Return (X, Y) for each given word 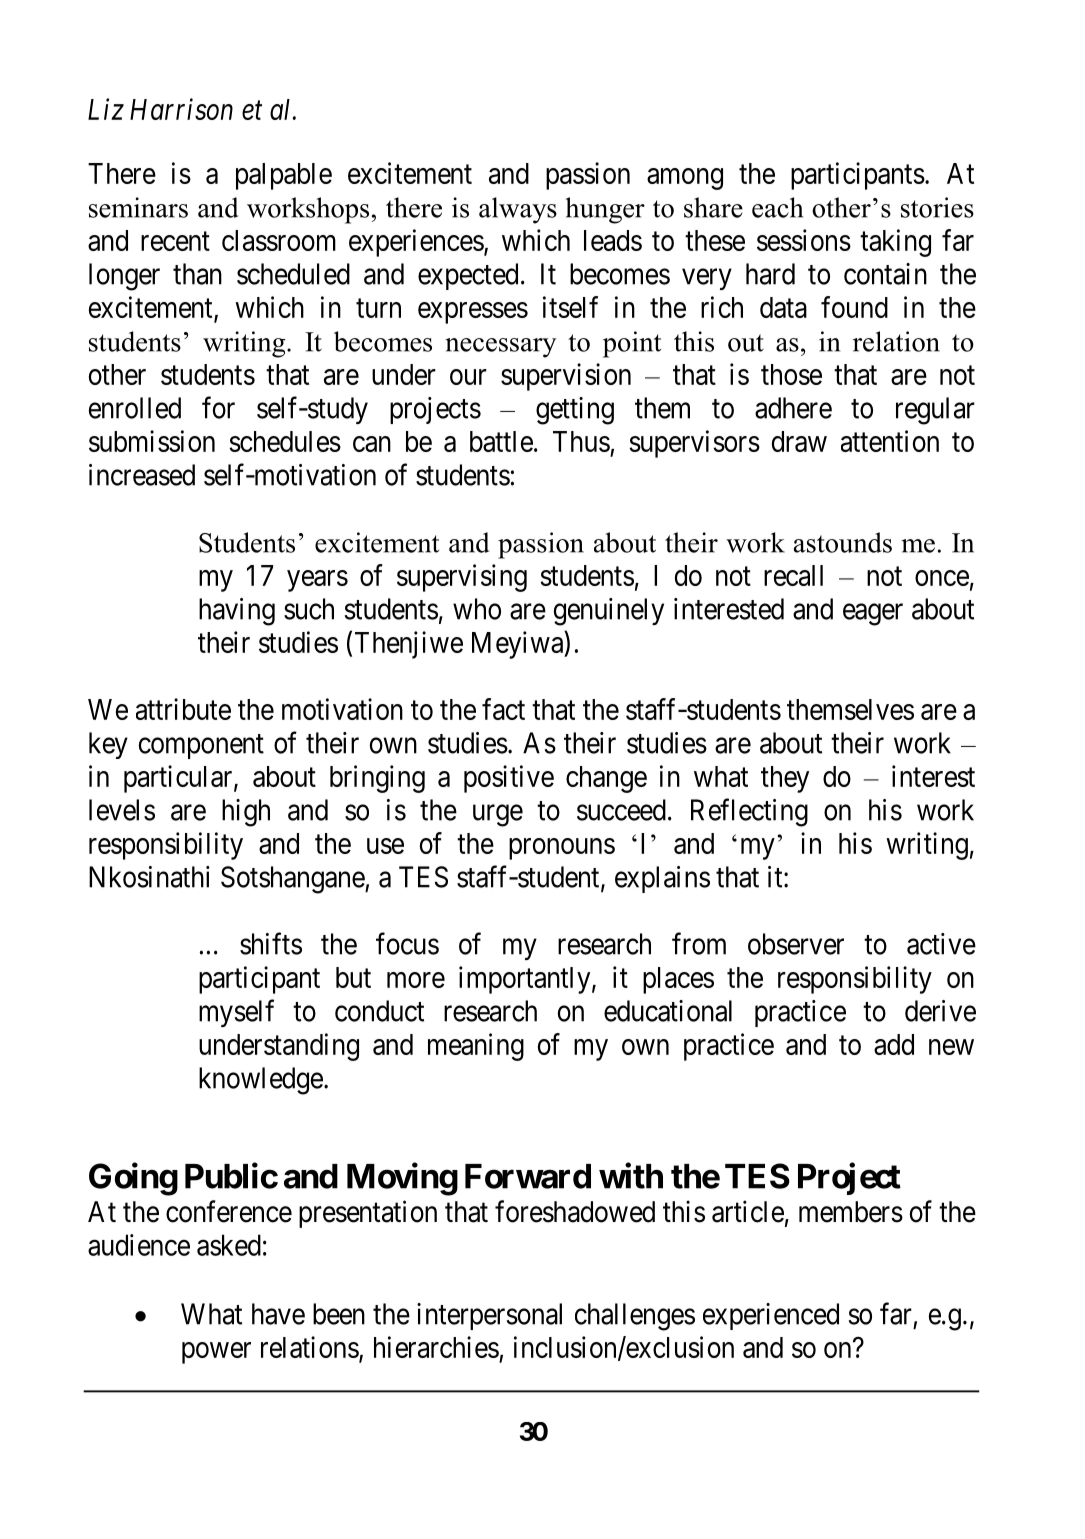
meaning (476, 1047)
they (785, 779)
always (518, 210)
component (201, 746)
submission (152, 441)
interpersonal (489, 1316)
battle (501, 441)
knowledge (261, 1081)
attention (890, 441)
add (894, 1044)
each (777, 207)
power (216, 1353)
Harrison (181, 109)
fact (503, 709)
